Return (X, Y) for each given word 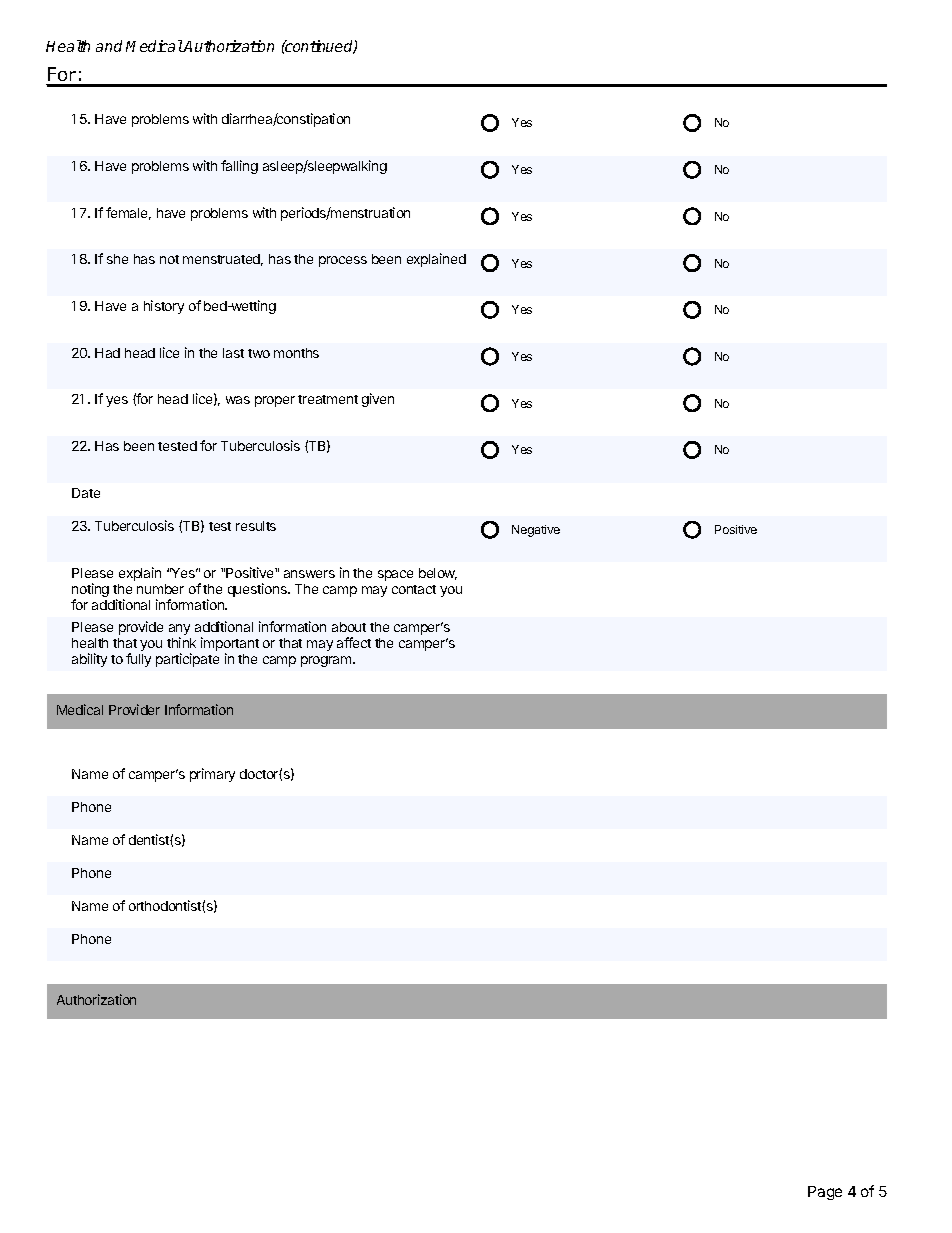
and (109, 46)
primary (212, 775)
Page (825, 1193)
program (327, 661)
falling (239, 167)
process (343, 261)
